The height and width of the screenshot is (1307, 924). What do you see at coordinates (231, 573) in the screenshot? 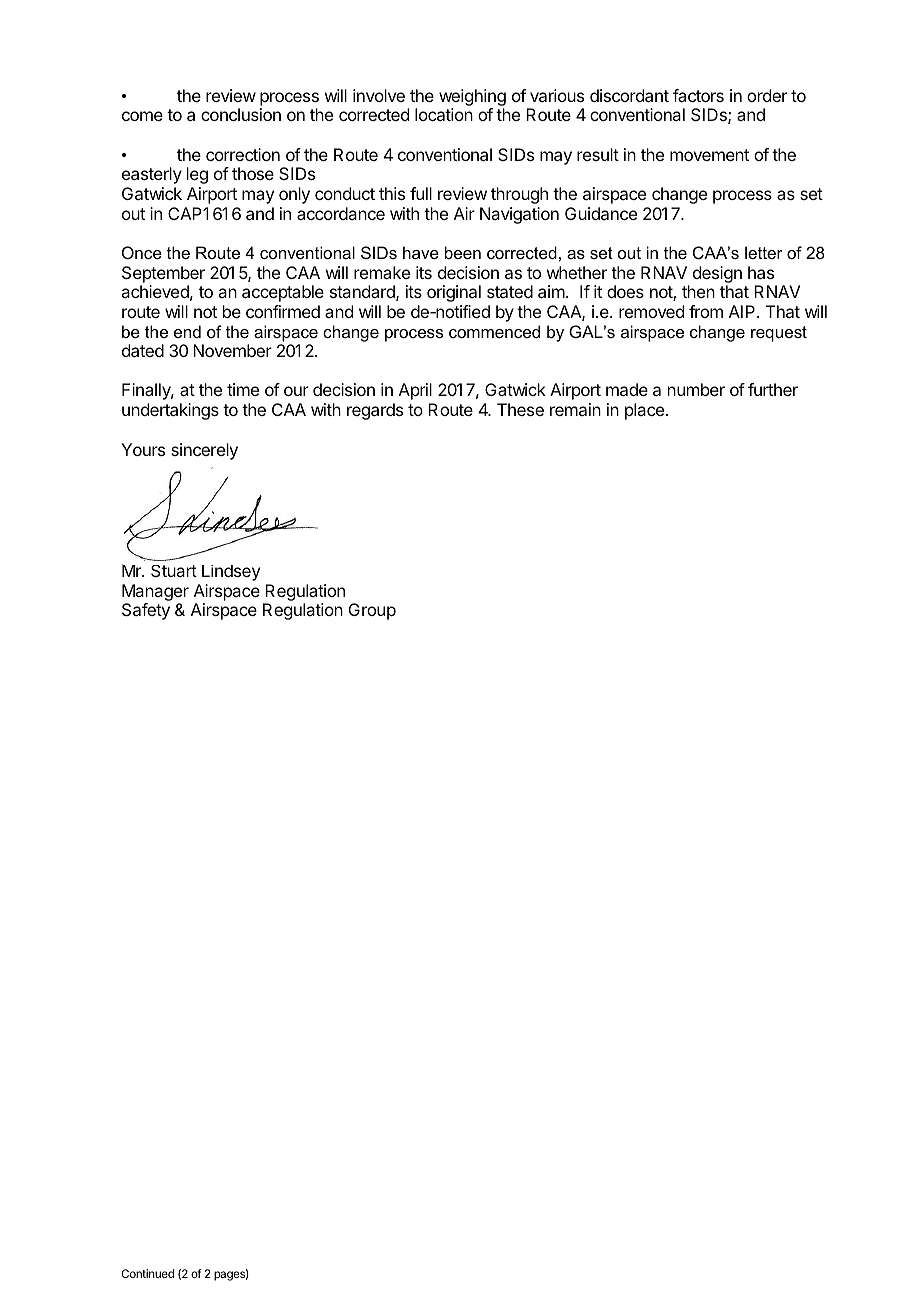
I see `Lindsey` at bounding box center [231, 573].
